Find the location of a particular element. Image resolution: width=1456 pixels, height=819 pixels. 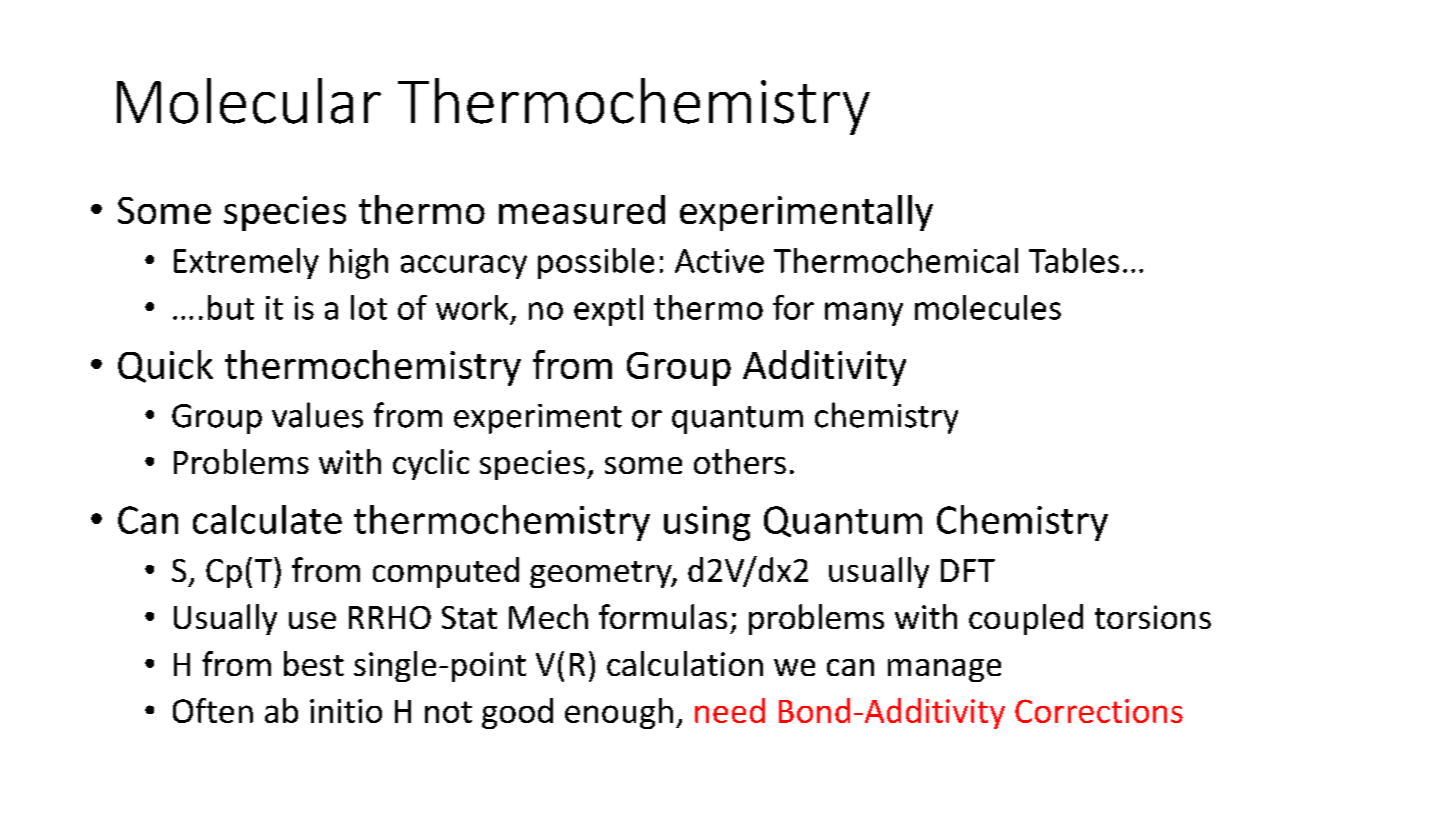

possible is located at coordinates (596, 263).
